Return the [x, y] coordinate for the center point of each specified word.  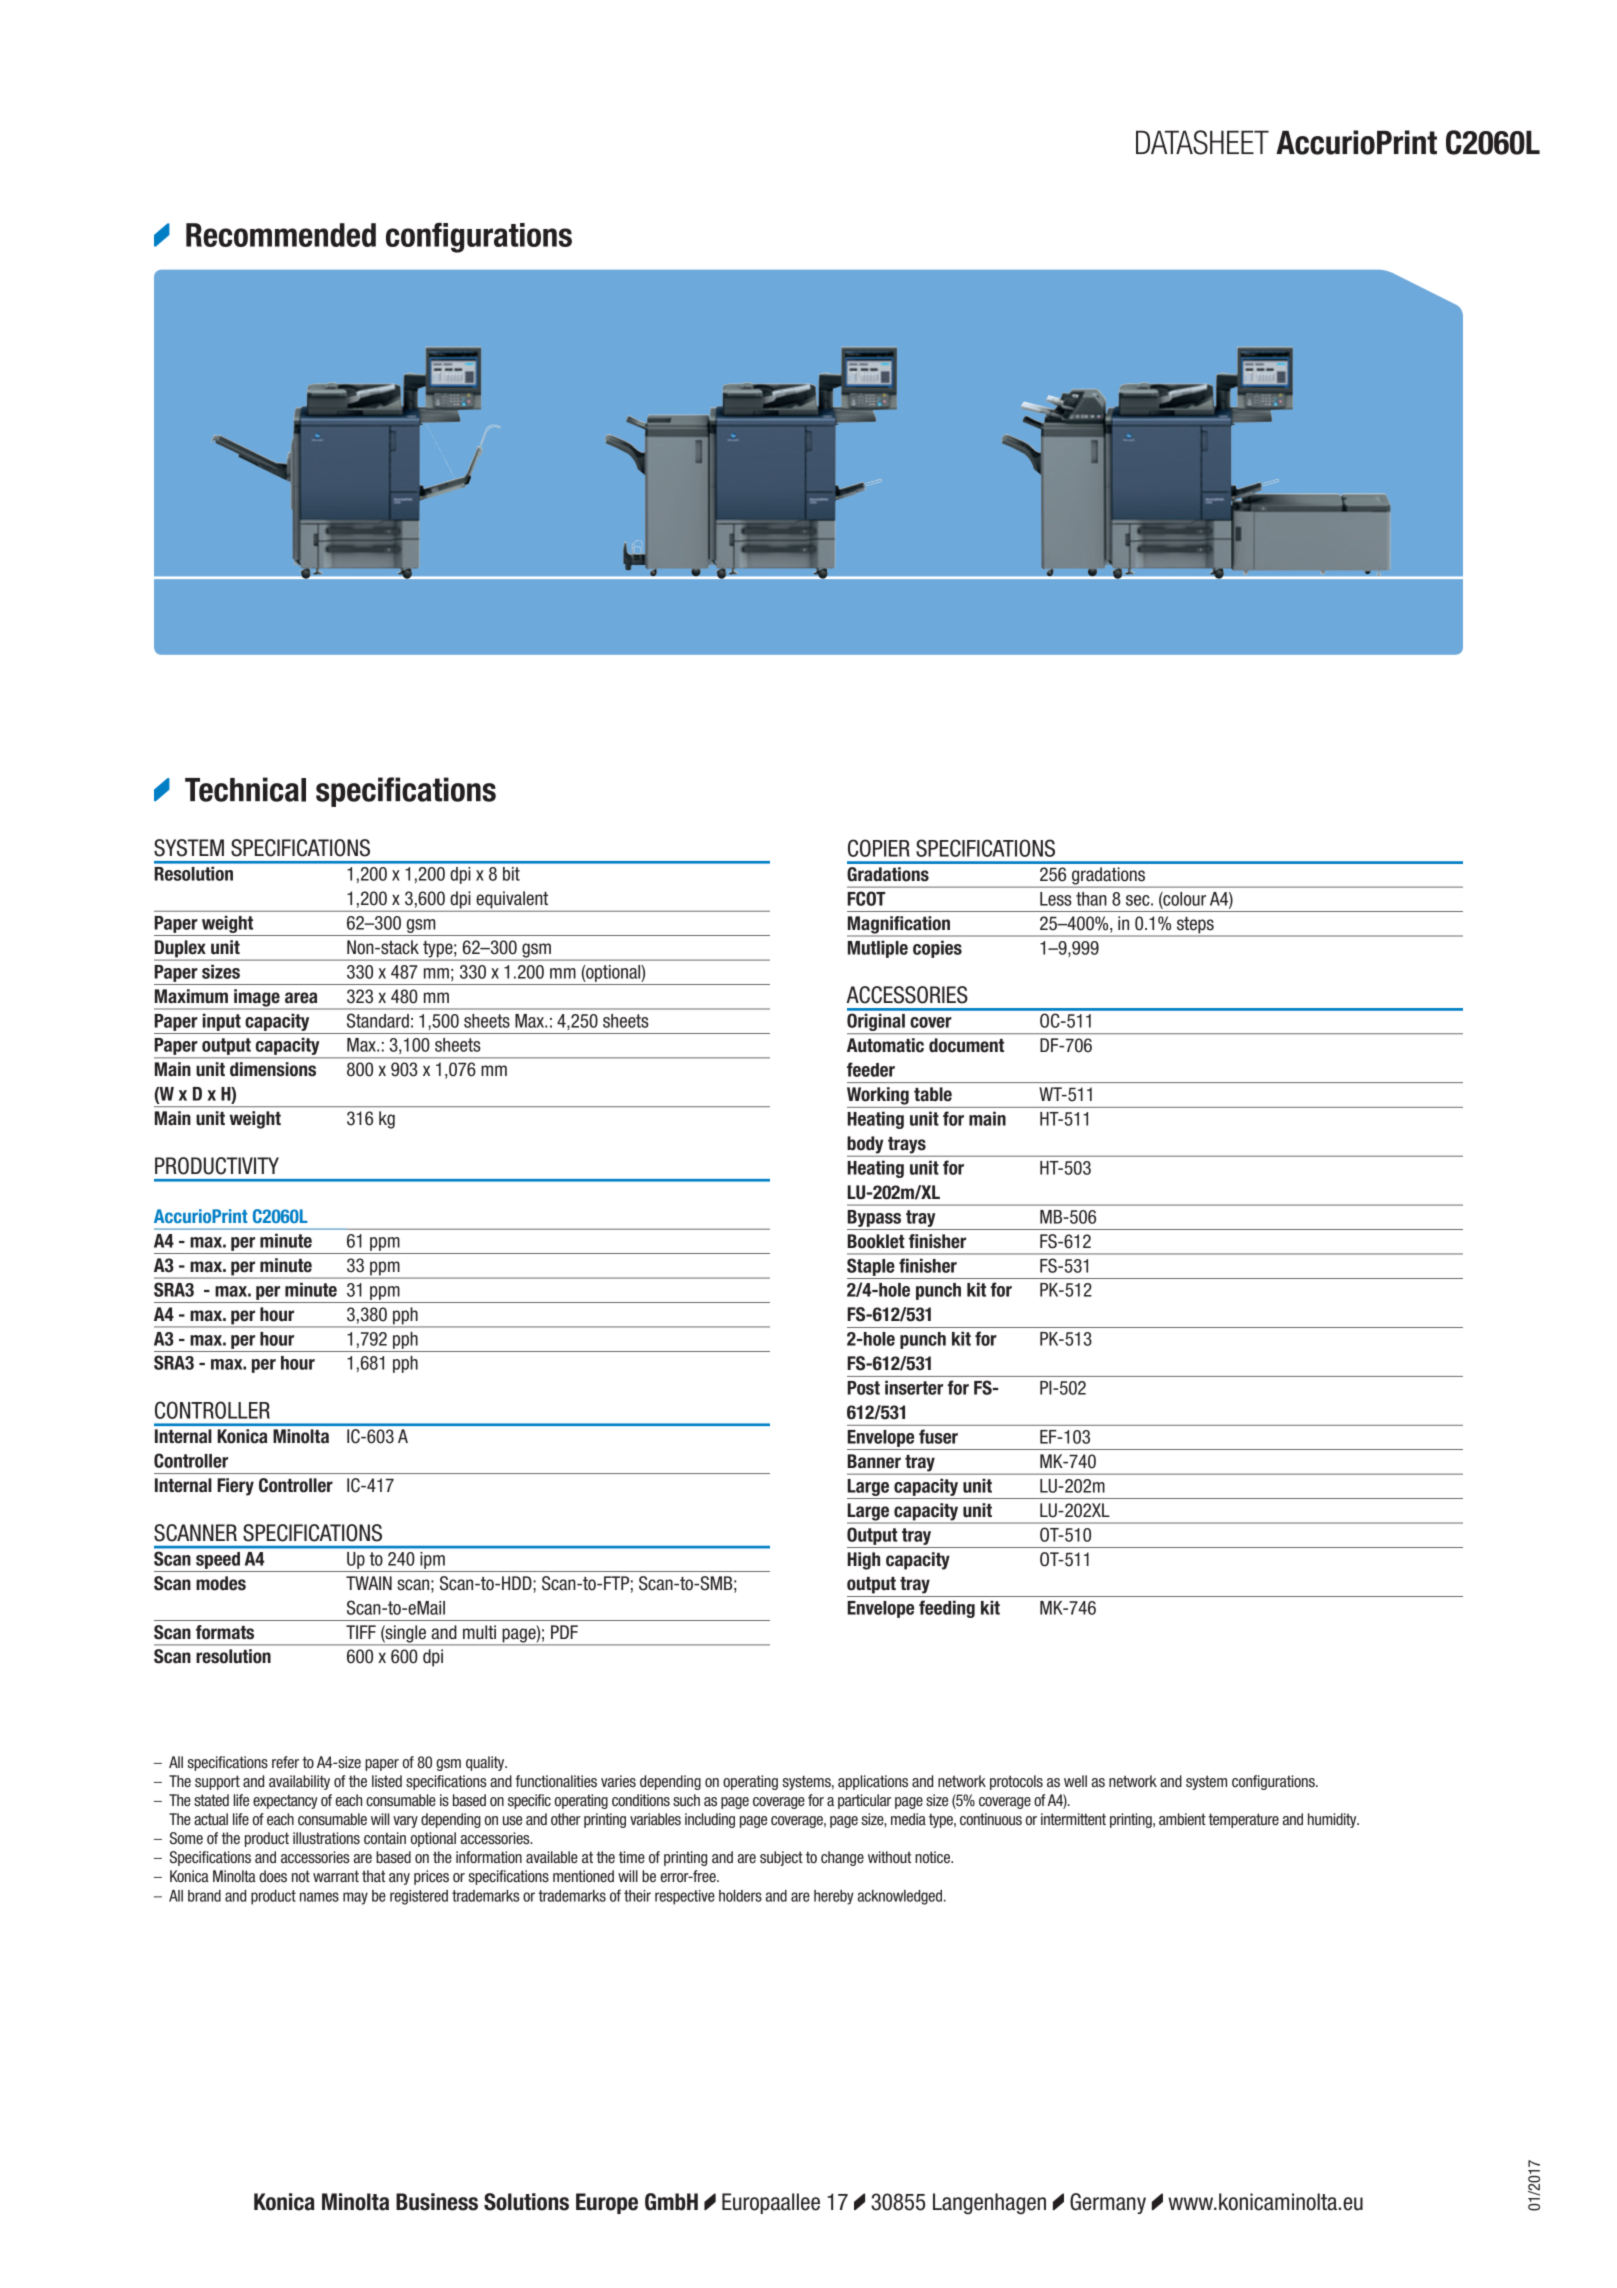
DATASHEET [1202, 142]
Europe [607, 2203]
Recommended [281, 235]
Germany [1108, 2203]
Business [437, 2202]
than [1091, 899]
